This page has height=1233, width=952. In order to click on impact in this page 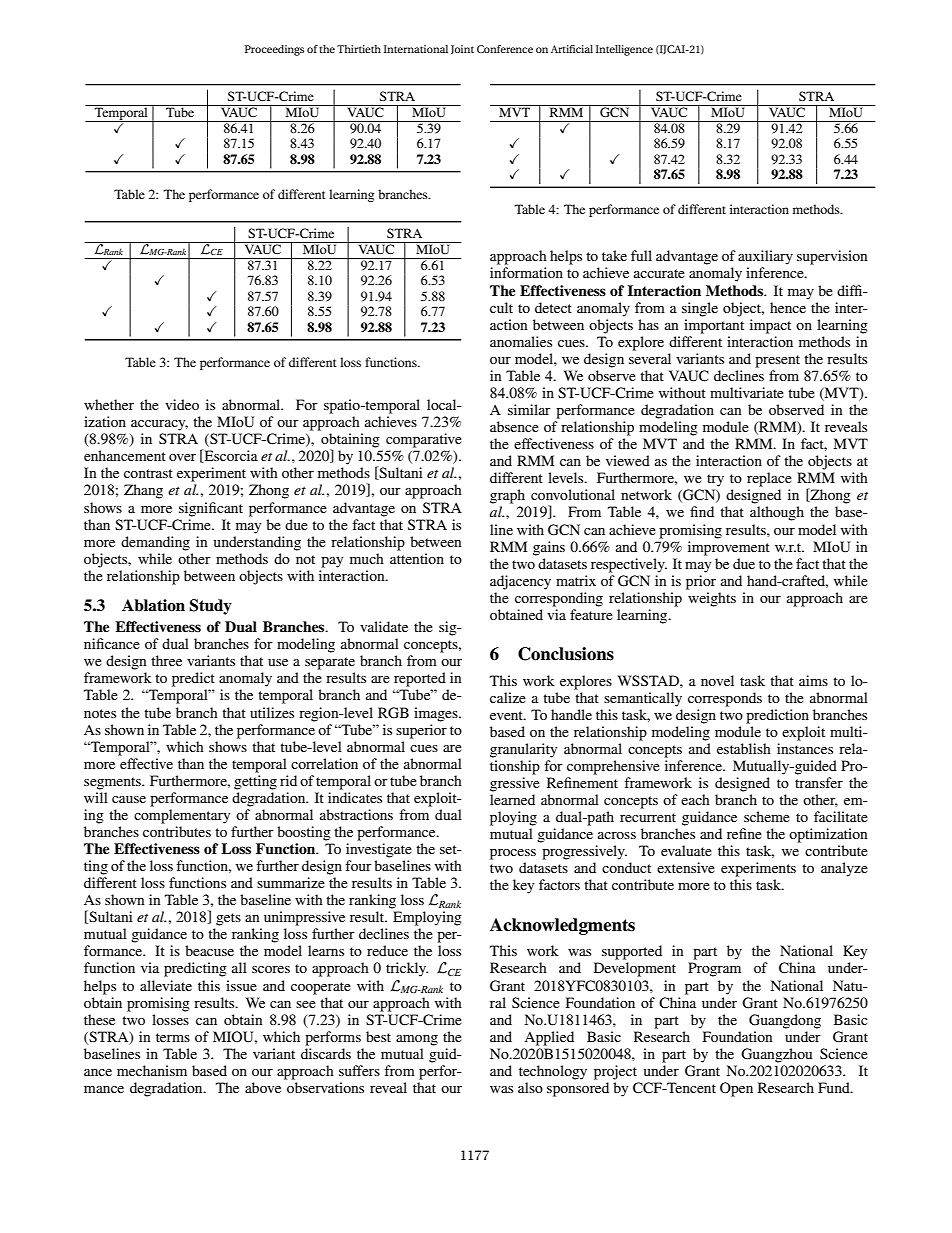, I will do `click(770, 326)`.
